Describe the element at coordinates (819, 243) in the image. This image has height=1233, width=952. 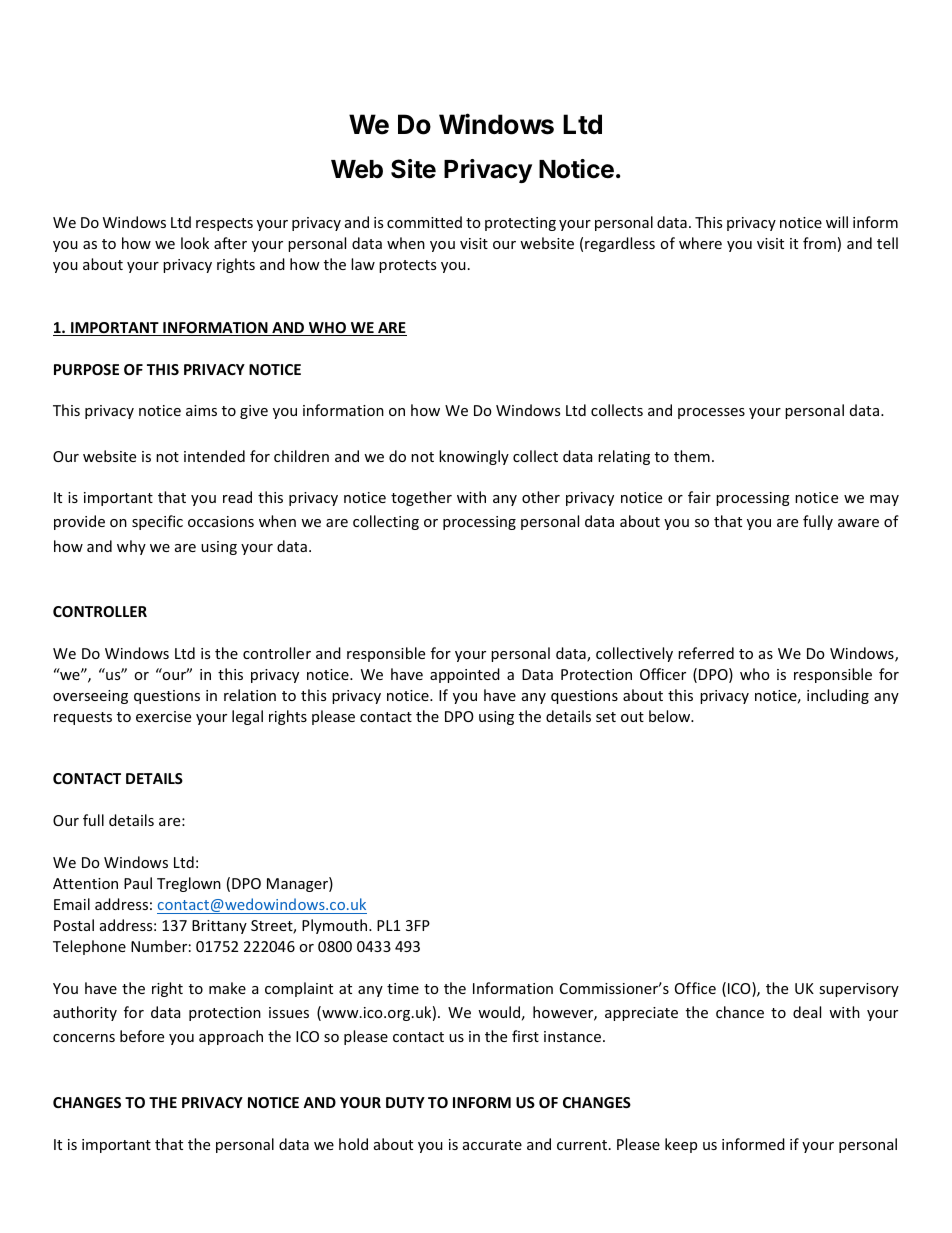
I see `from` at that location.
